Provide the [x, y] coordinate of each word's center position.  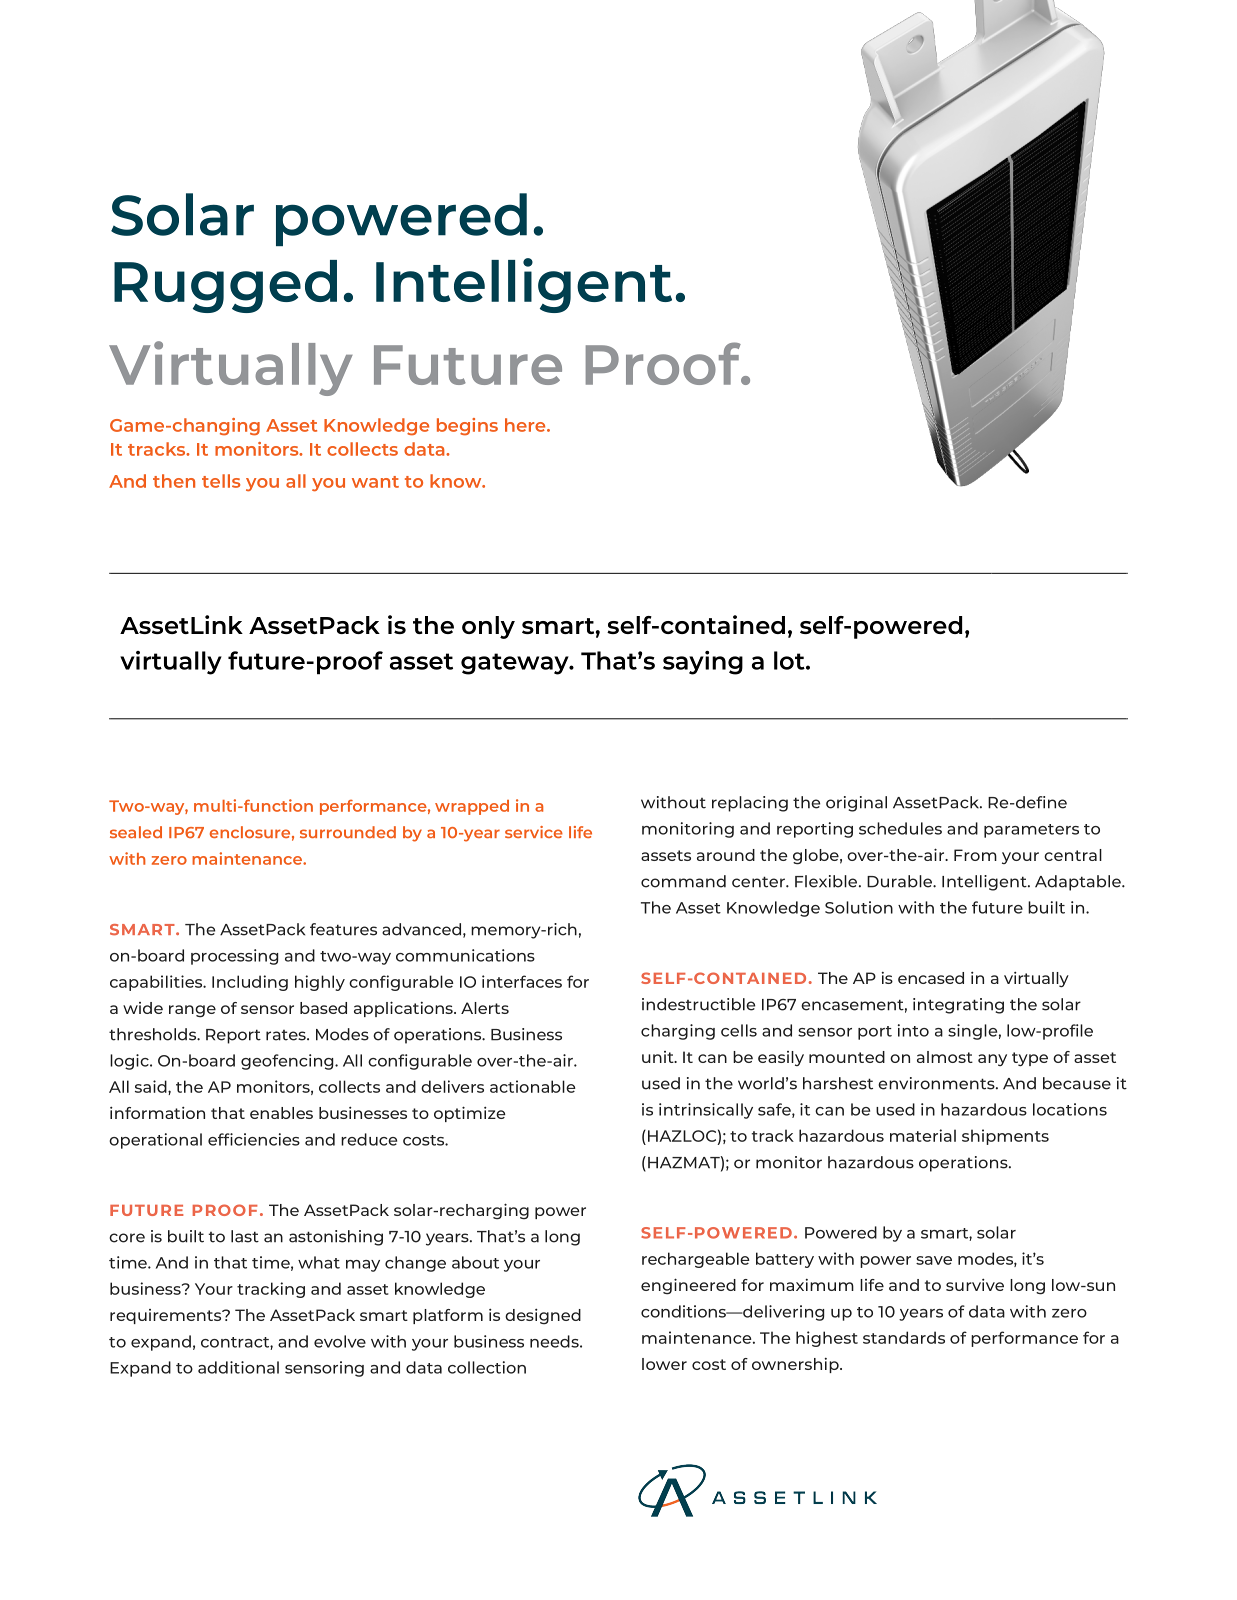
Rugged [225, 286]
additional [238, 1367]
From [975, 855]
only [488, 627]
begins [467, 427]
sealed [136, 832]
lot [790, 660]
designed [543, 1316]
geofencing [288, 1062]
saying [703, 663]
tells [221, 481]
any [992, 1060]
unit [659, 1057]
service [534, 832]
